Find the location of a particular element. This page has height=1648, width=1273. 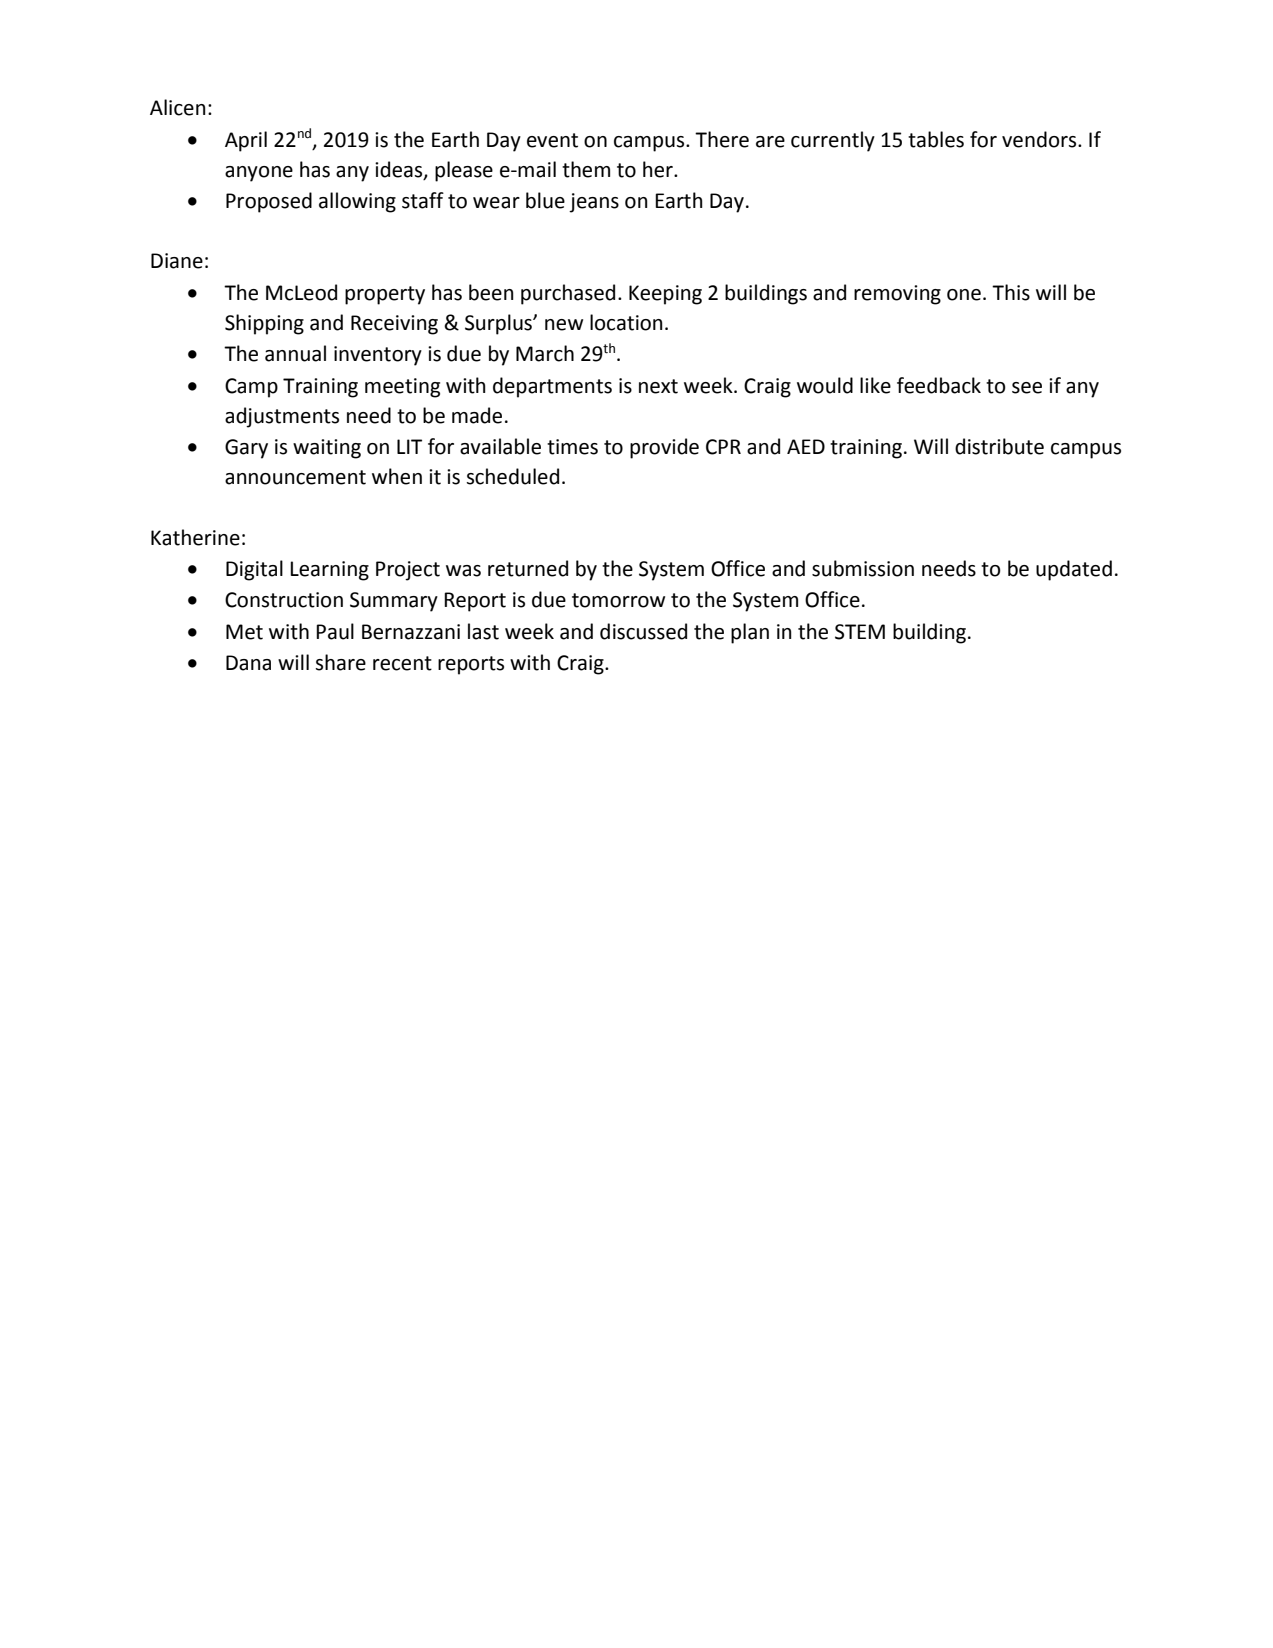

Dana is located at coordinates (248, 663).
